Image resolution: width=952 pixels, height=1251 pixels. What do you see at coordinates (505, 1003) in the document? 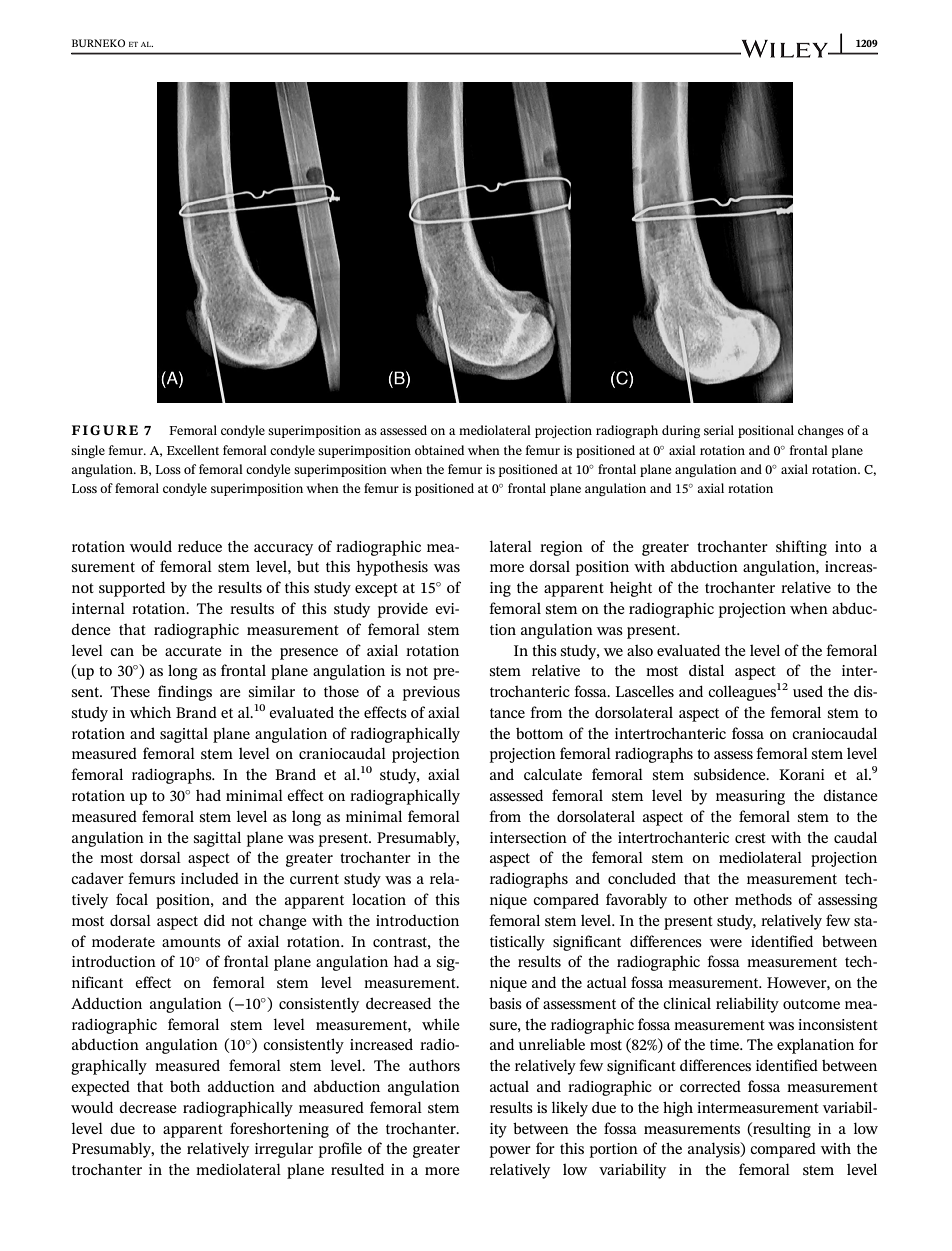
I see `basis` at bounding box center [505, 1003].
